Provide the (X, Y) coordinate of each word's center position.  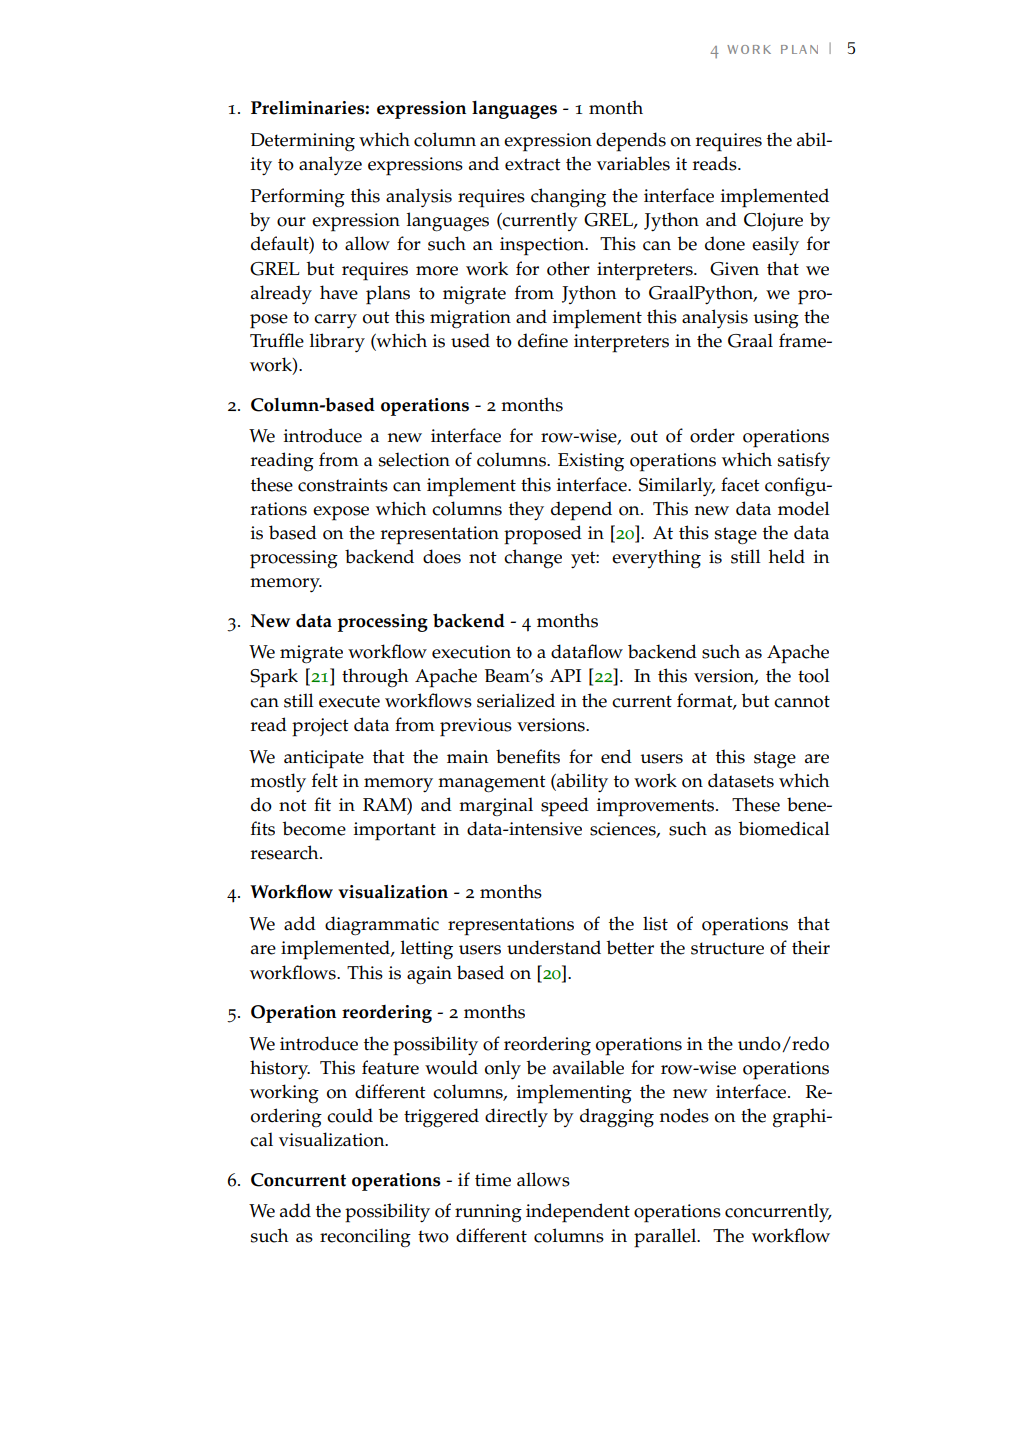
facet (740, 484)
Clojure (773, 221)
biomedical (784, 828)
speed (565, 807)
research (286, 852)
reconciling (365, 1238)
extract (533, 164)
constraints (343, 485)
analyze (330, 165)
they (526, 511)
